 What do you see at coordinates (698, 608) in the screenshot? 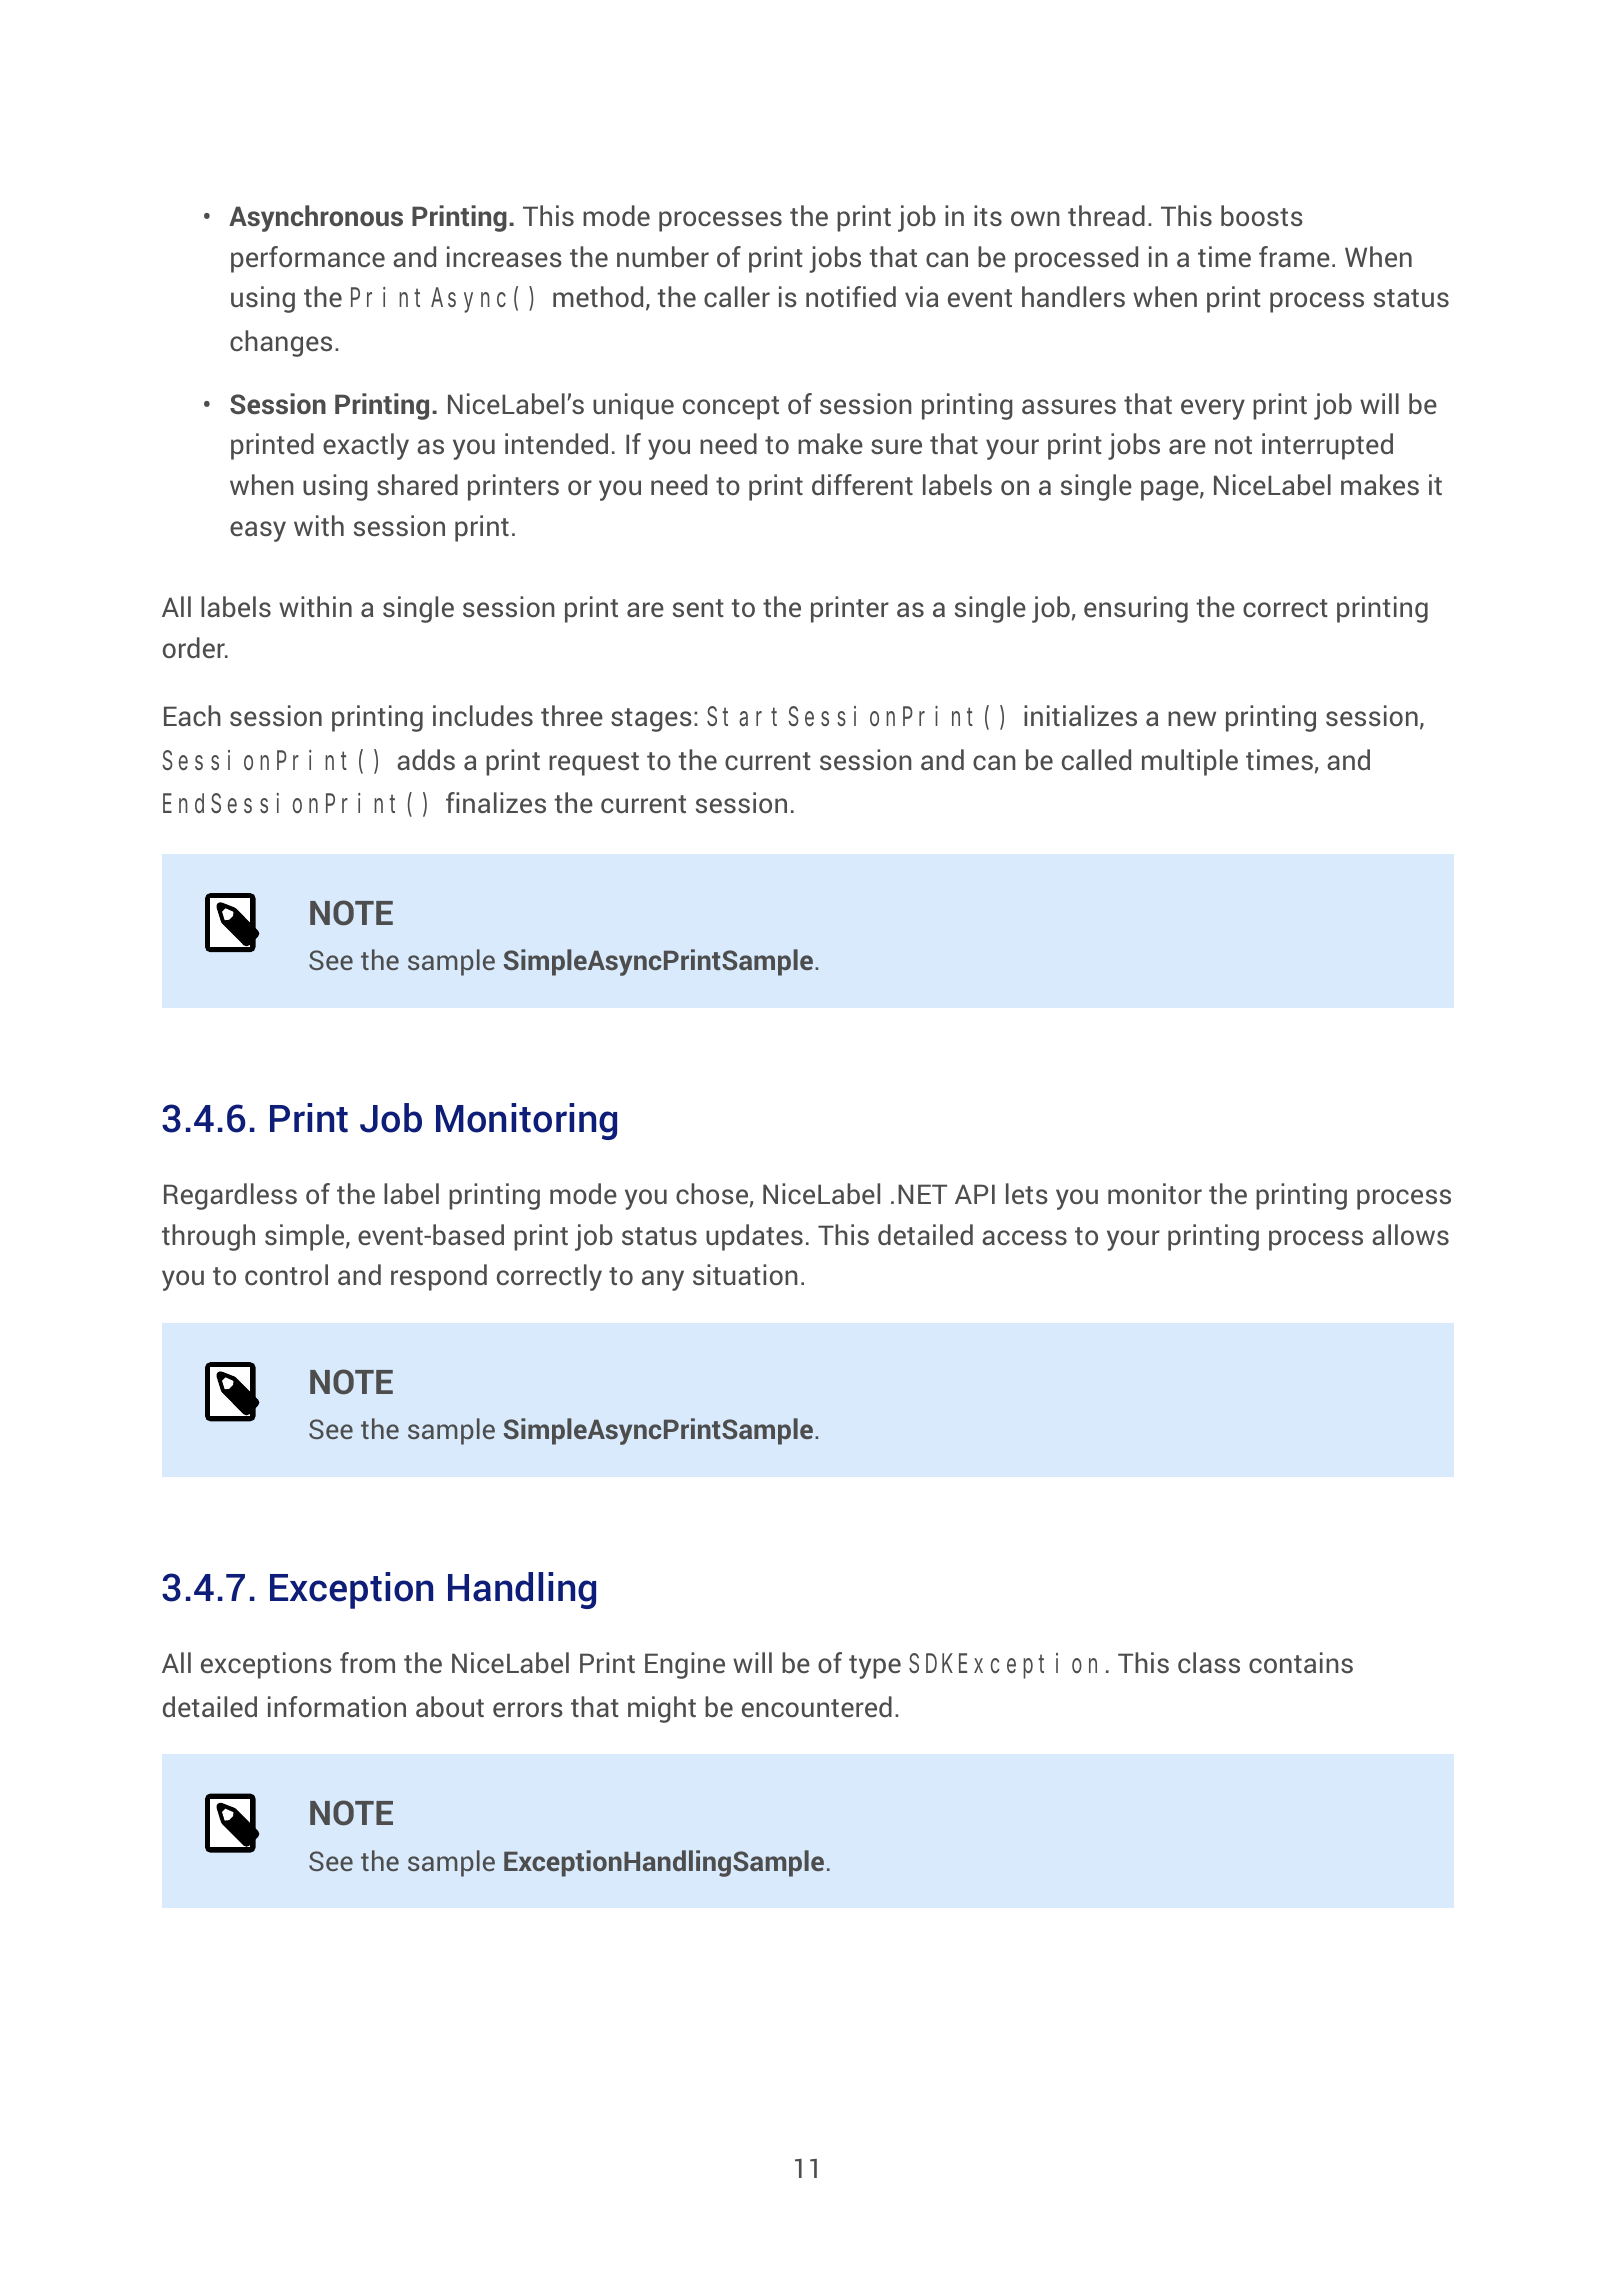
I see `sent` at bounding box center [698, 608].
